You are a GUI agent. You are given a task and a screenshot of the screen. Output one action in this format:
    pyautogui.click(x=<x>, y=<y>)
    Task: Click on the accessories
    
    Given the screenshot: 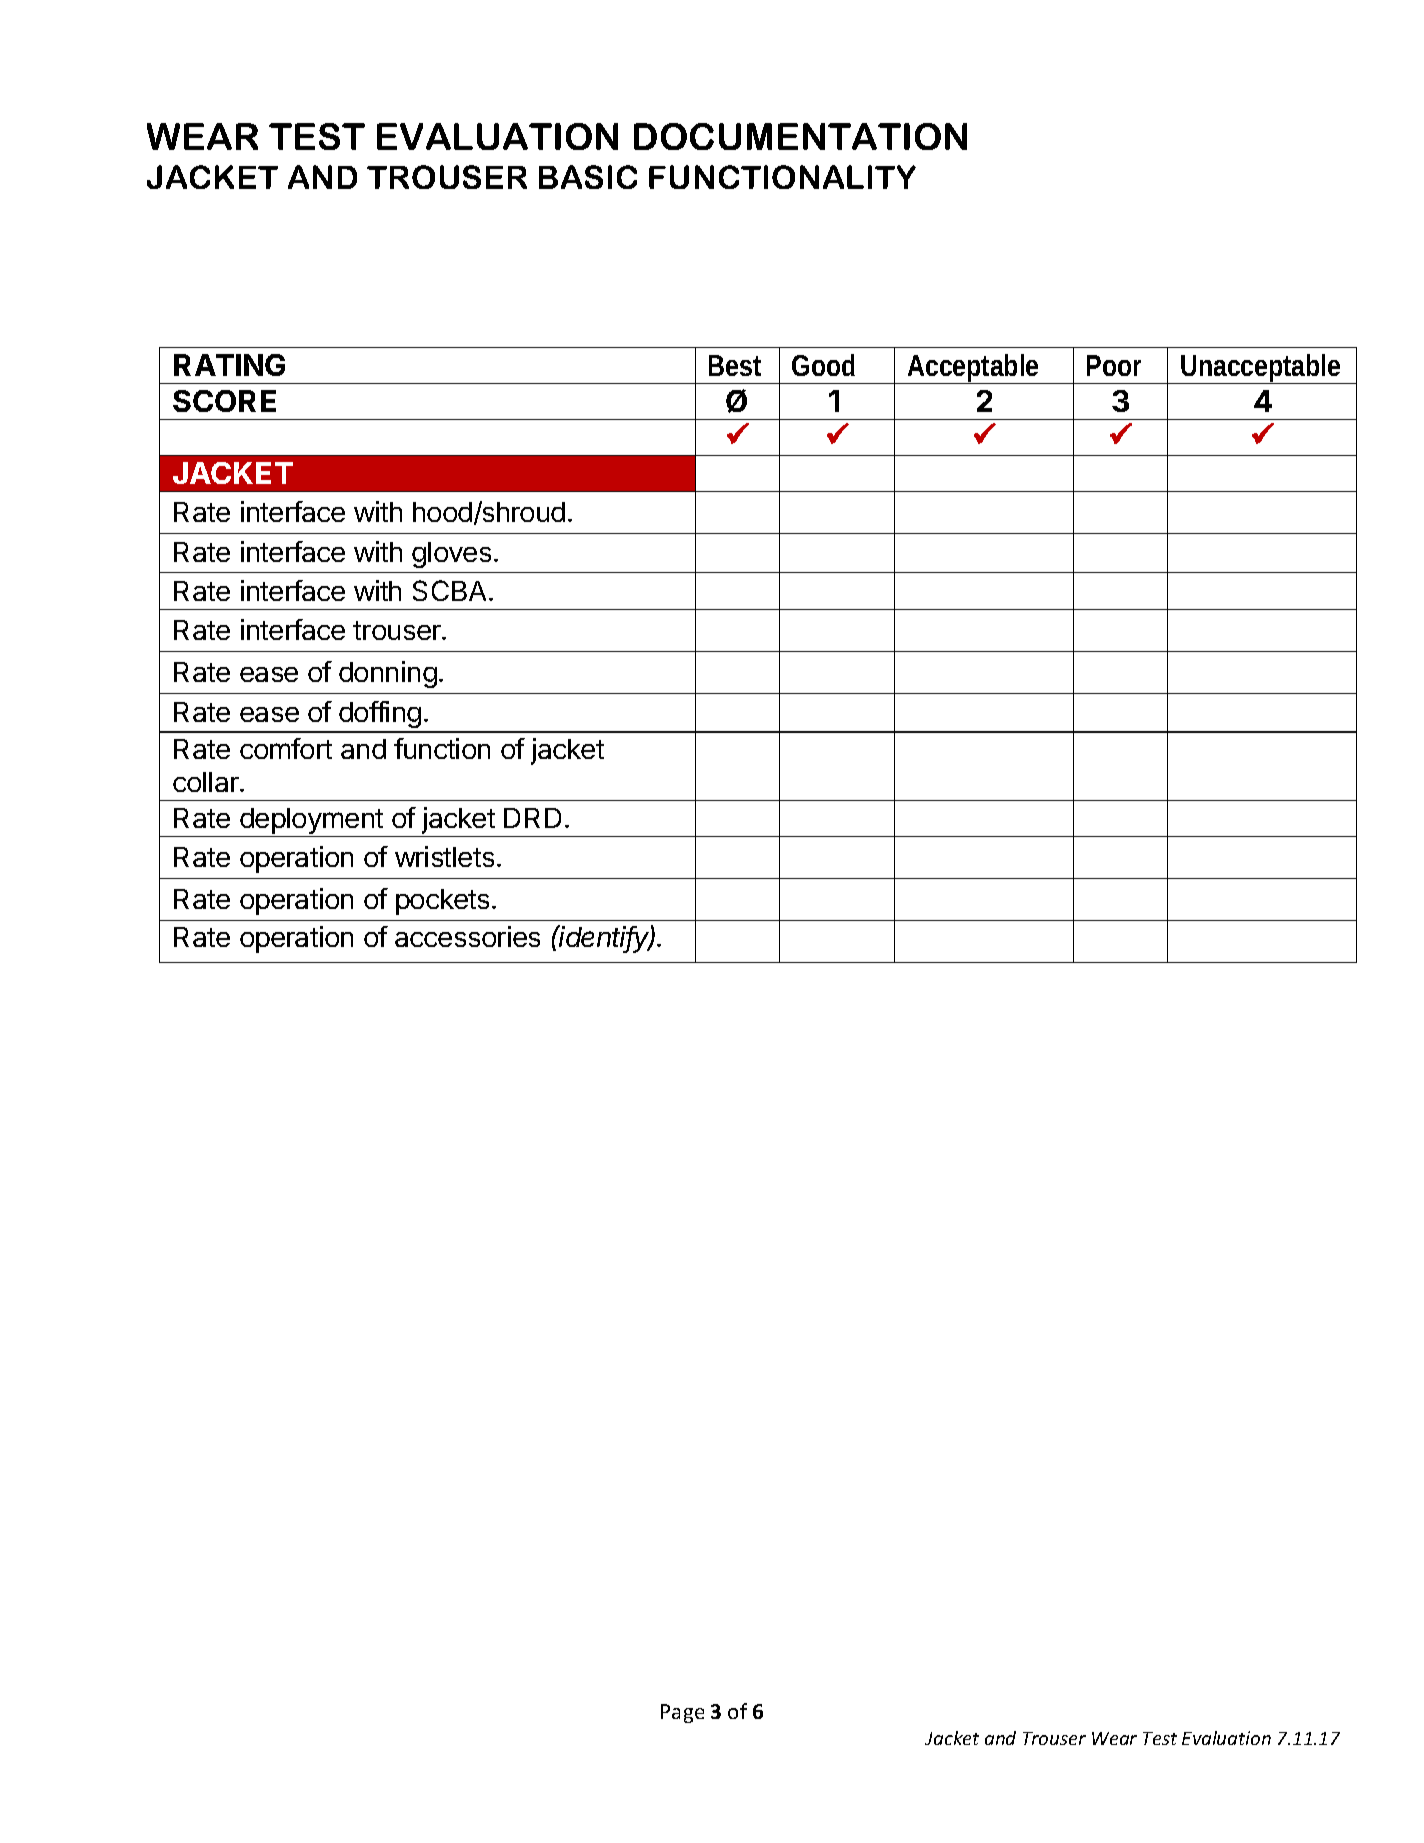 What is the action you would take?
    pyautogui.click(x=467, y=936)
